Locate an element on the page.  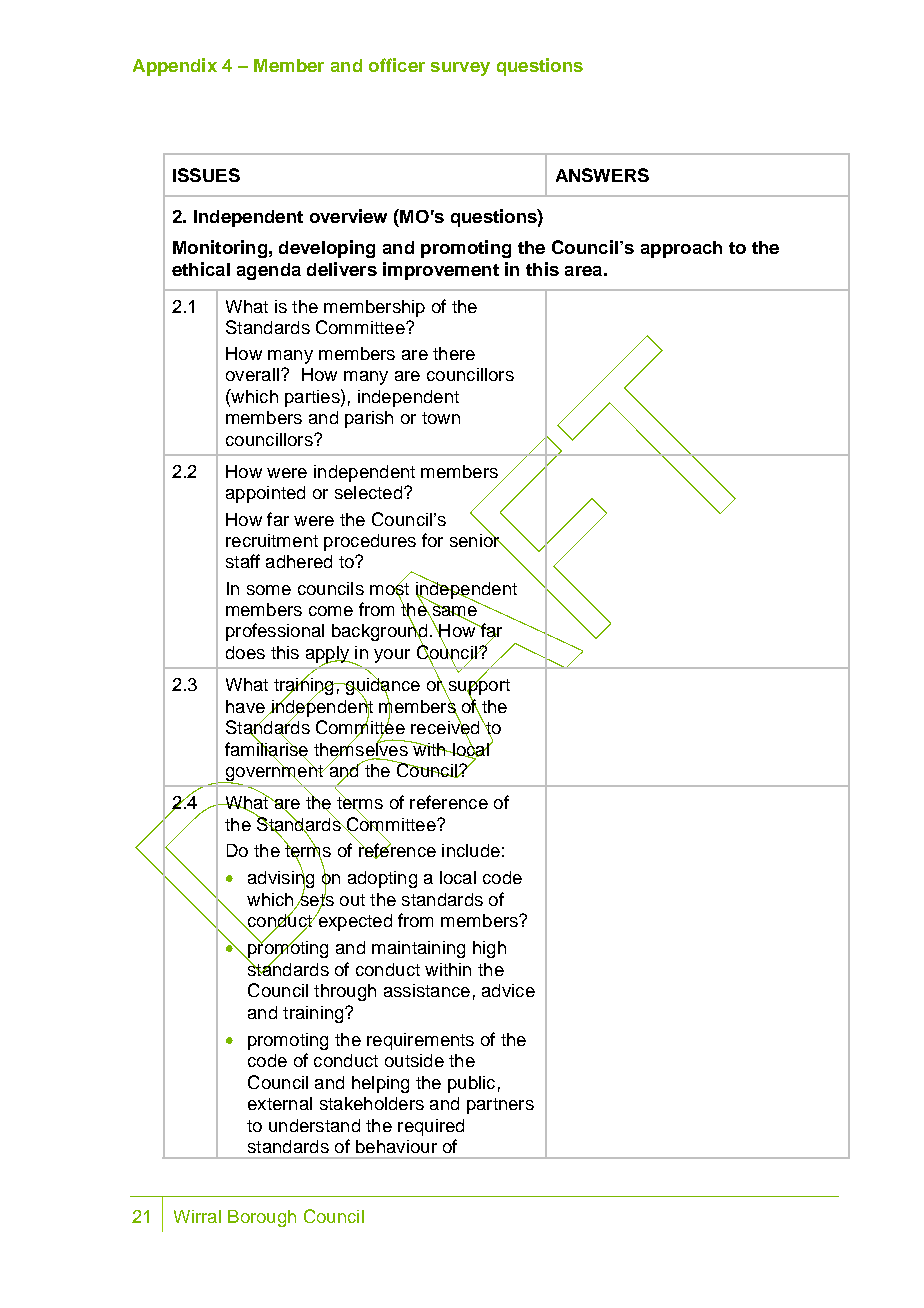
ANSWERS is located at coordinates (602, 175).
